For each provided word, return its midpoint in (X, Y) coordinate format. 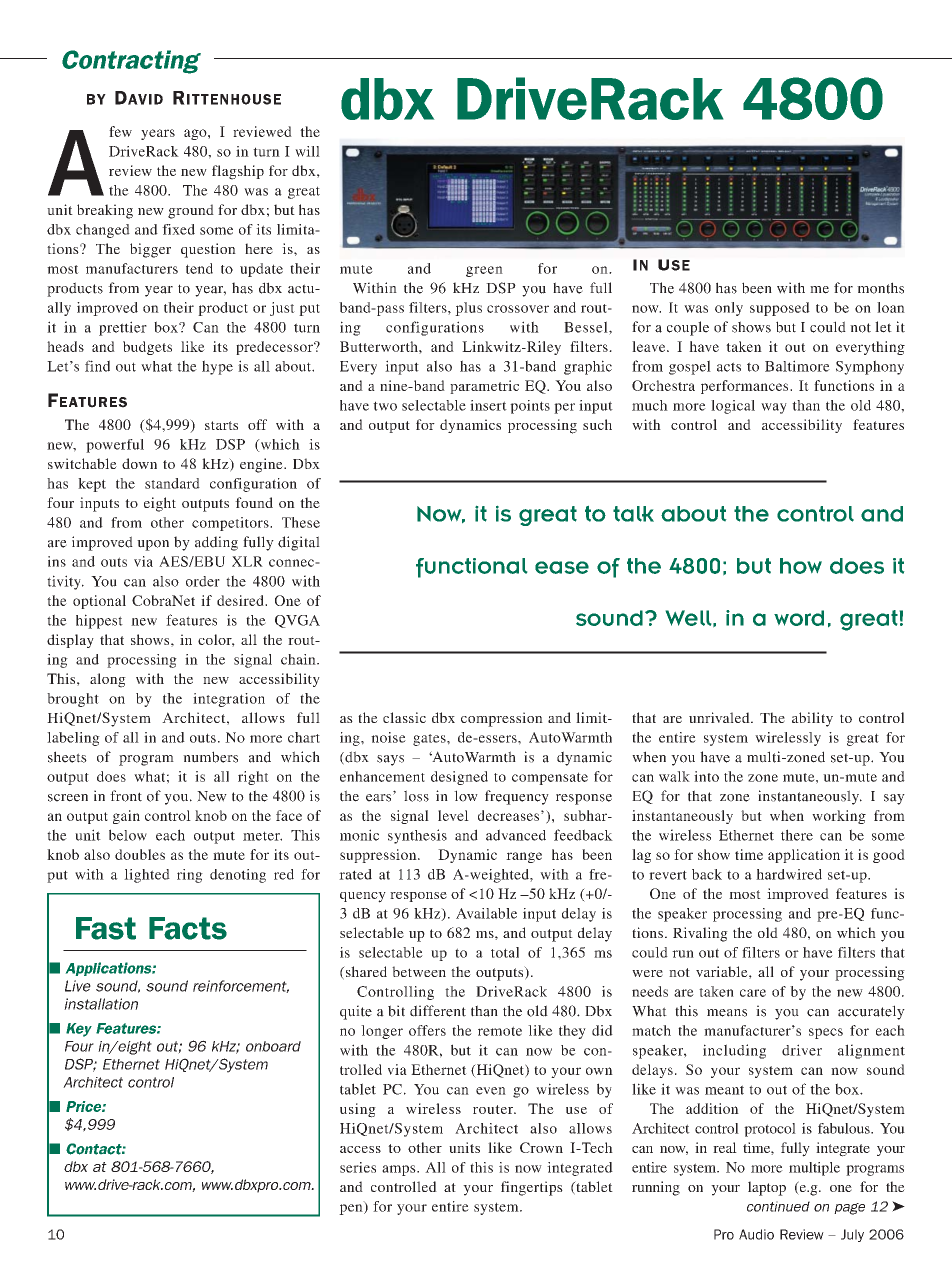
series (358, 1167)
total (505, 952)
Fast (106, 928)
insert (488, 405)
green (484, 271)
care (753, 993)
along (108, 680)
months (880, 288)
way (774, 408)
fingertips (532, 1188)
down (139, 463)
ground (191, 211)
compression (502, 719)
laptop (767, 1188)
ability (812, 719)
